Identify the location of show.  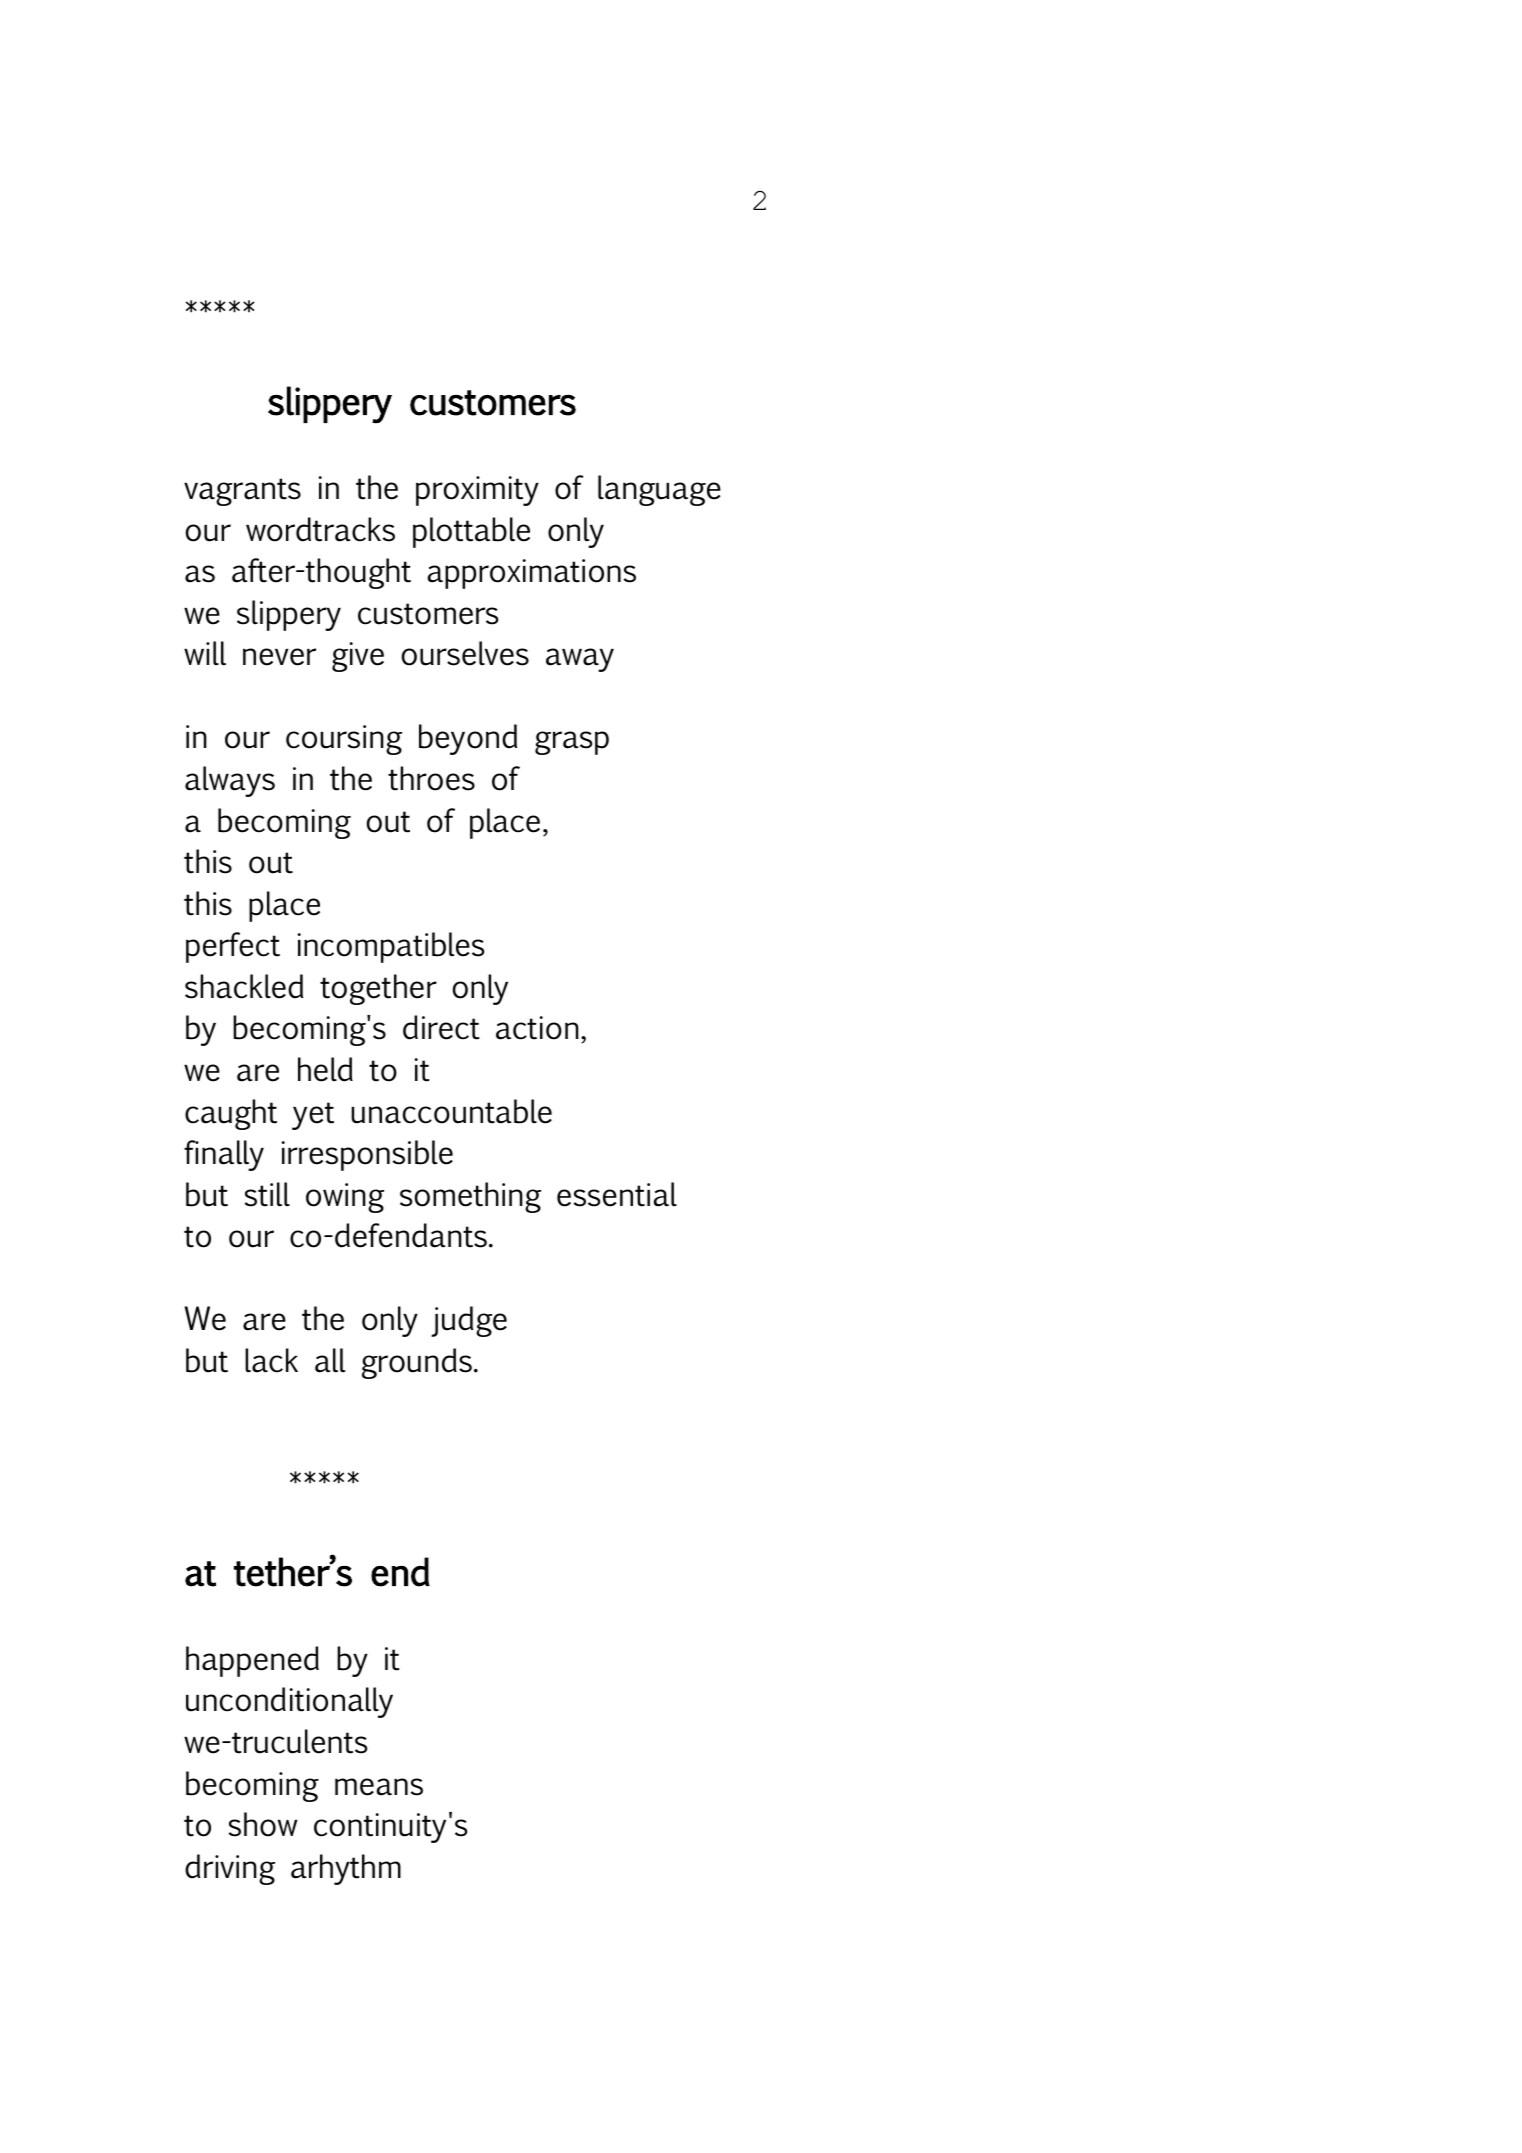
(263, 1824).
